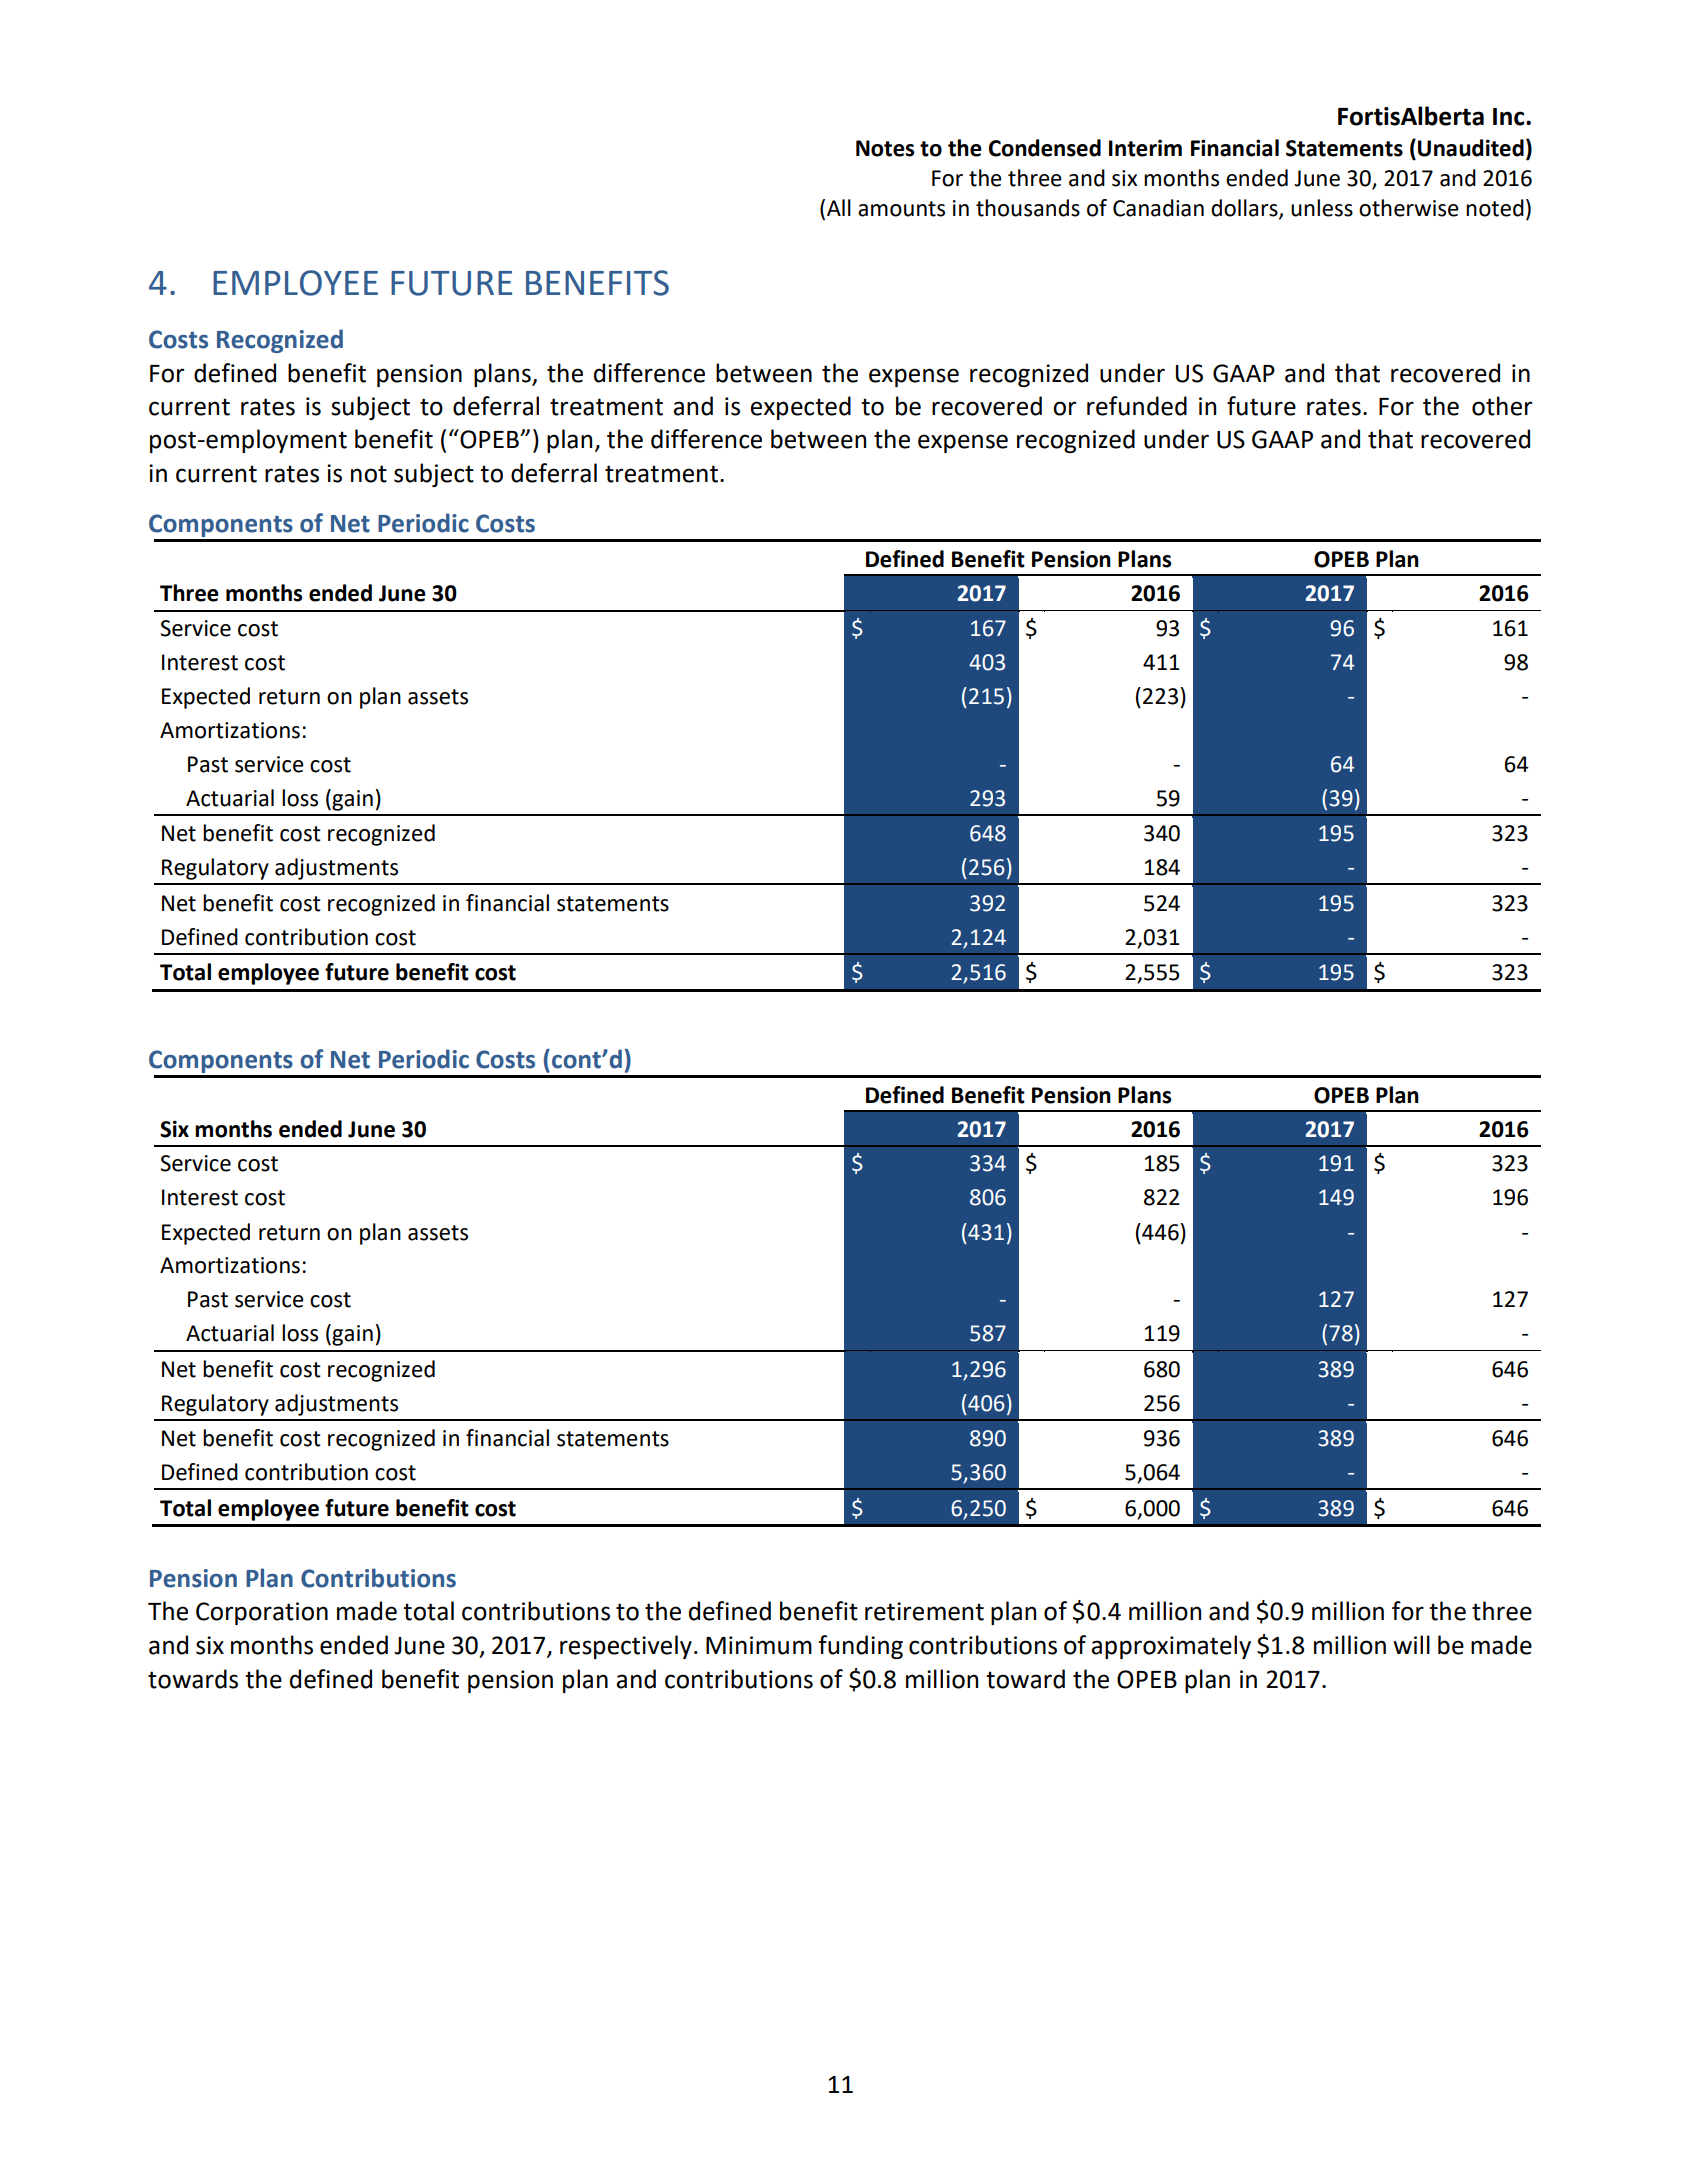 The width and height of the image is (1681, 2176). What do you see at coordinates (885, 148) in the image?
I see `Notes` at bounding box center [885, 148].
